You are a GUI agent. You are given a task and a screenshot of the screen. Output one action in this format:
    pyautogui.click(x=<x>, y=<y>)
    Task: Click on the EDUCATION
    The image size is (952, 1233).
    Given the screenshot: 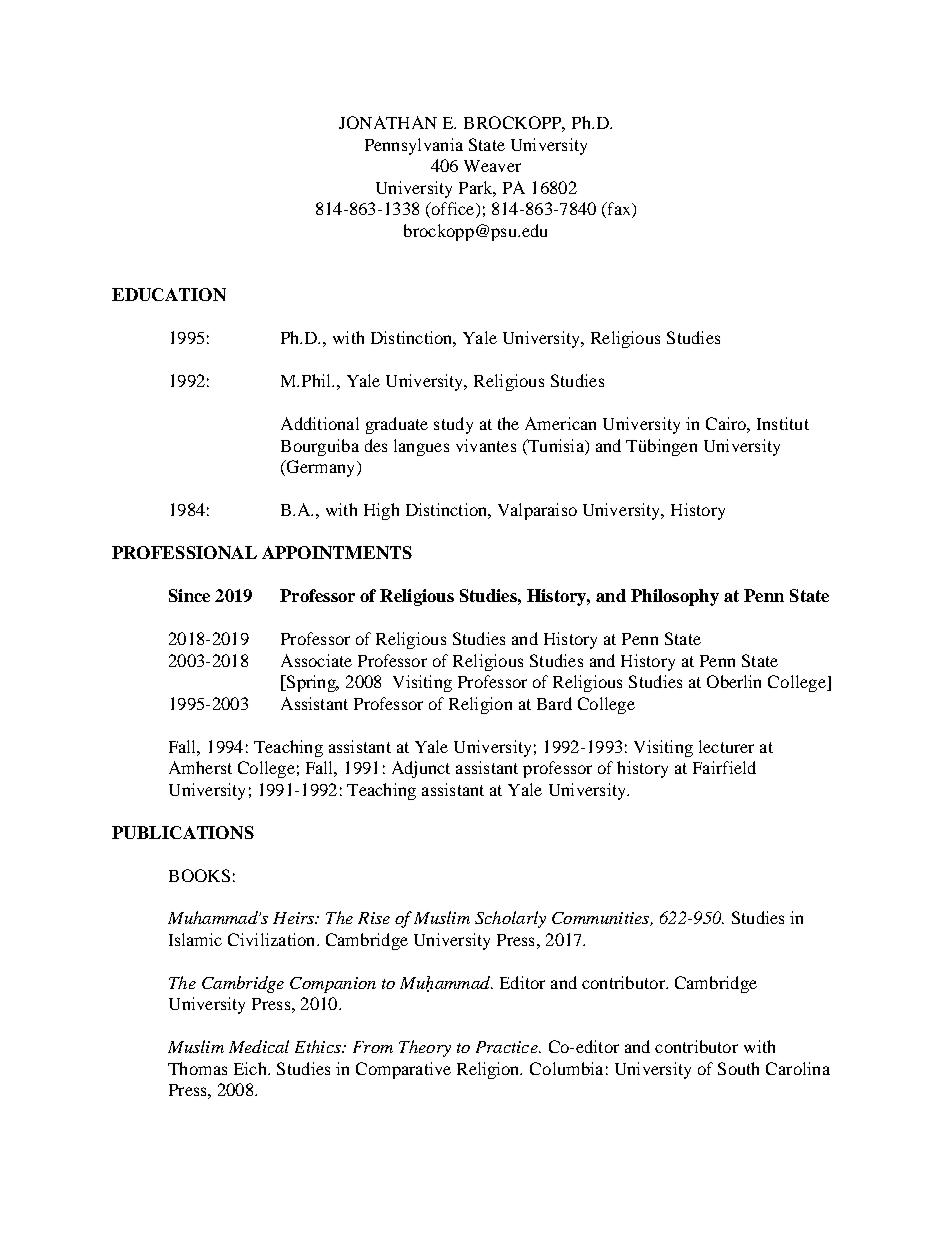 What is the action you would take?
    pyautogui.click(x=169, y=294)
